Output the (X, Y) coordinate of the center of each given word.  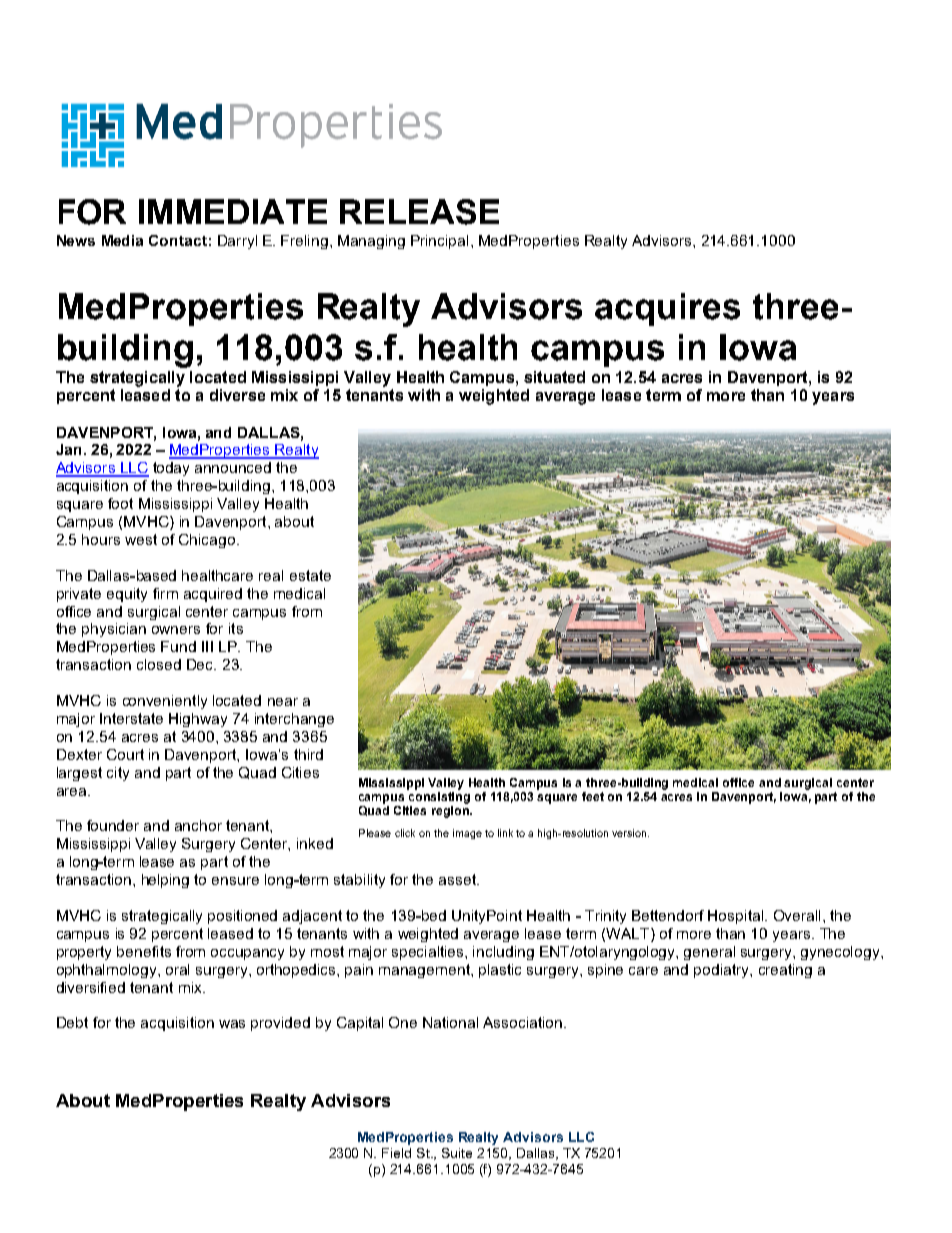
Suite (457, 1153)
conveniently (165, 702)
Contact (178, 240)
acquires (667, 309)
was (232, 1024)
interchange (294, 720)
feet (593, 796)
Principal (439, 242)
